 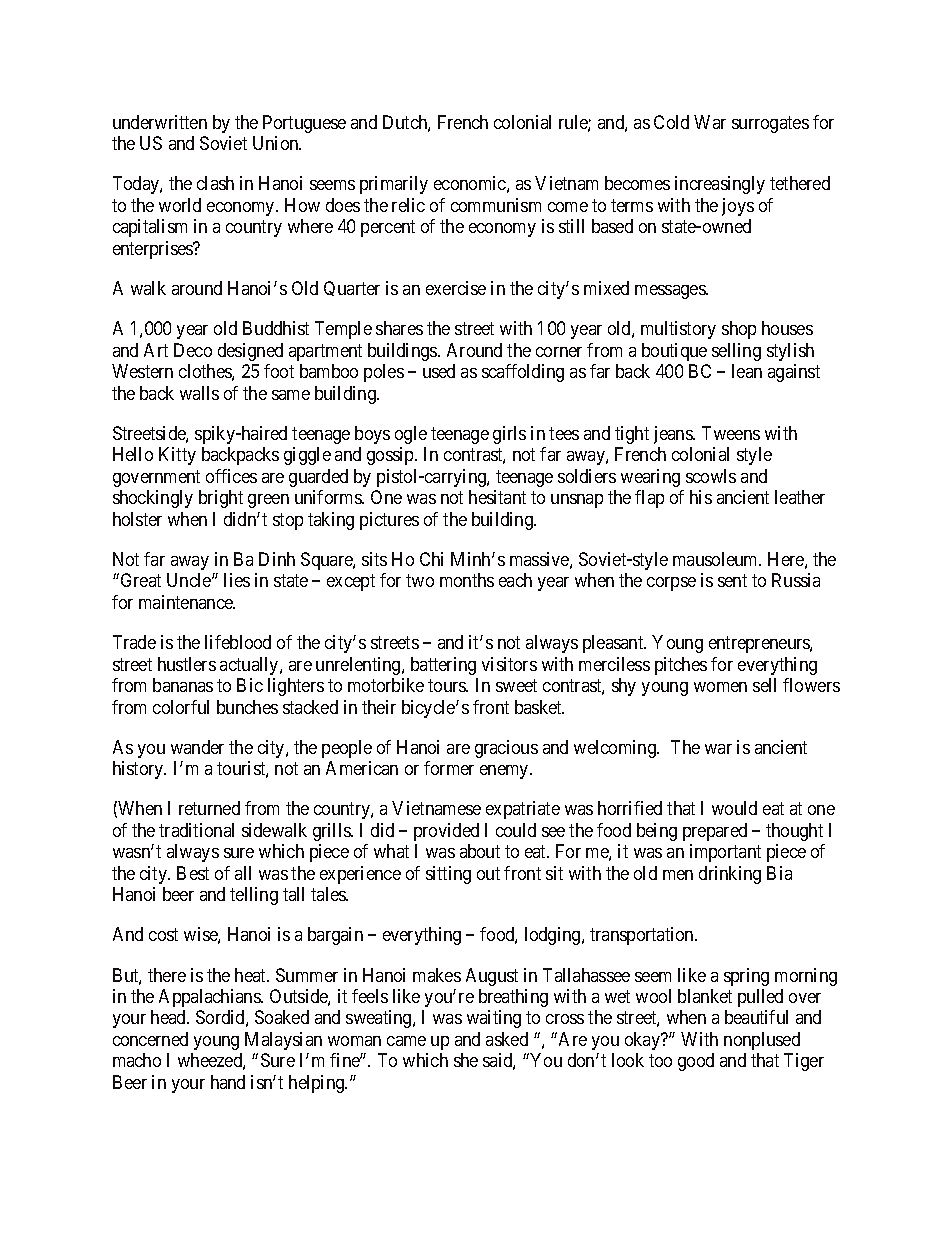 I want to click on traditional, so click(x=196, y=830).
